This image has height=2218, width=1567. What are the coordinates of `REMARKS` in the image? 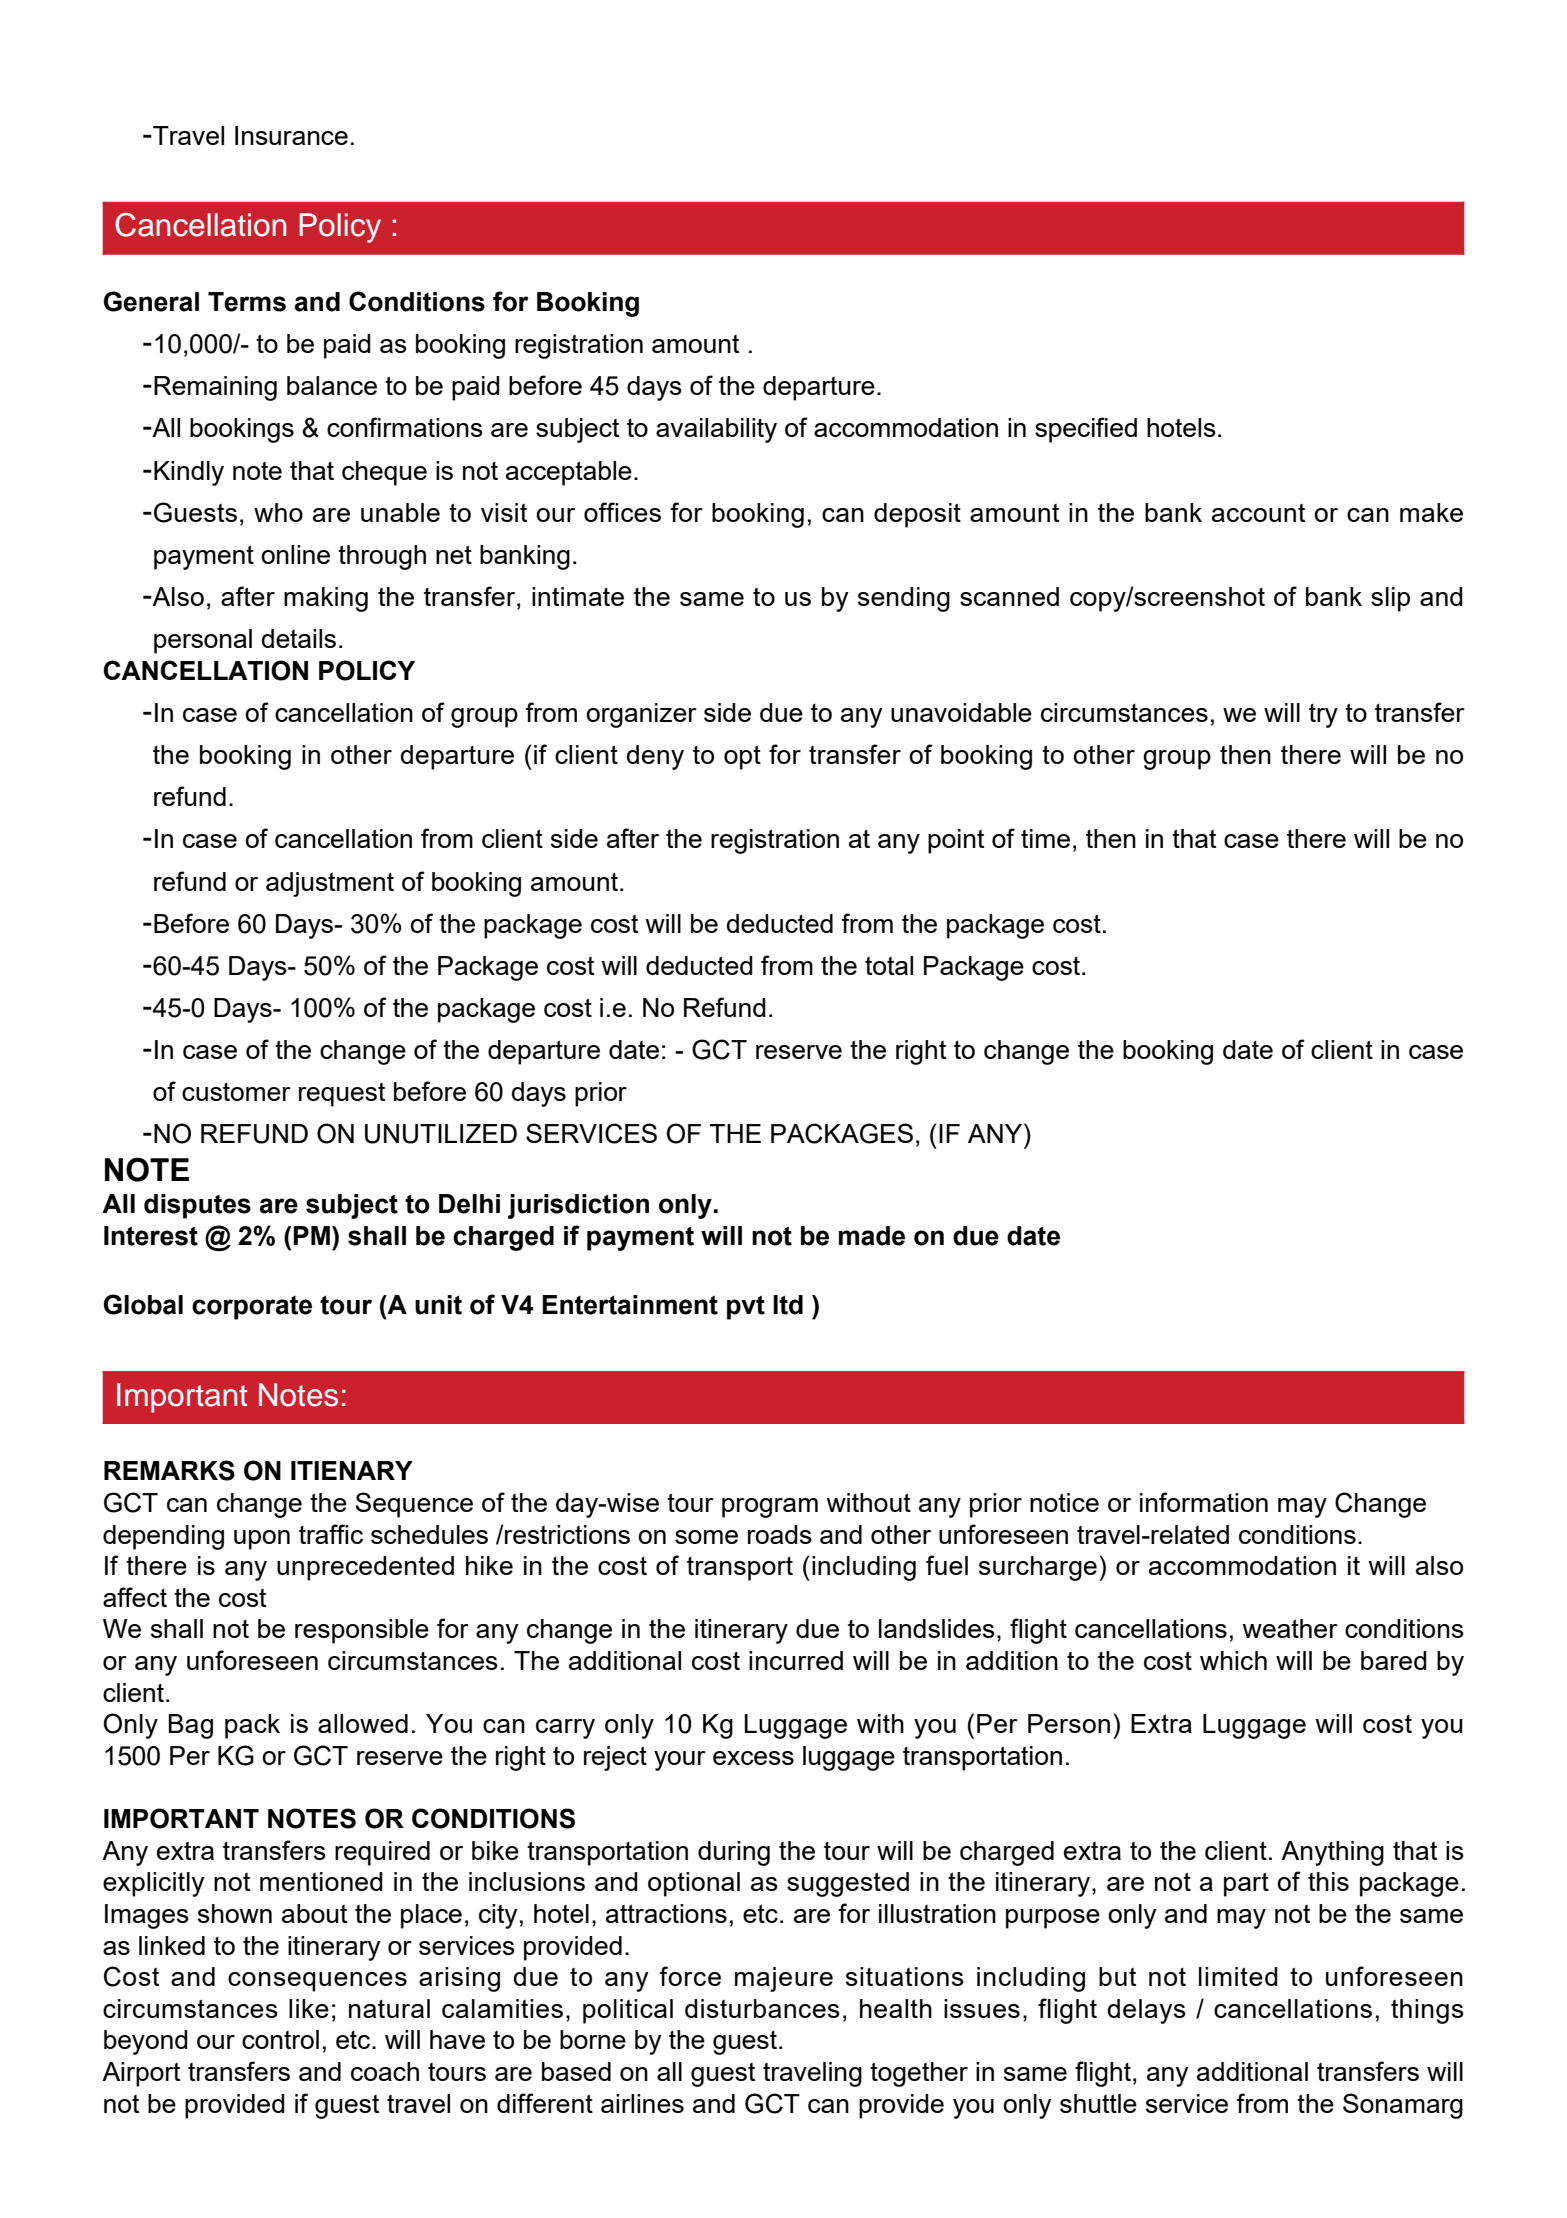 It's located at (169, 1470).
